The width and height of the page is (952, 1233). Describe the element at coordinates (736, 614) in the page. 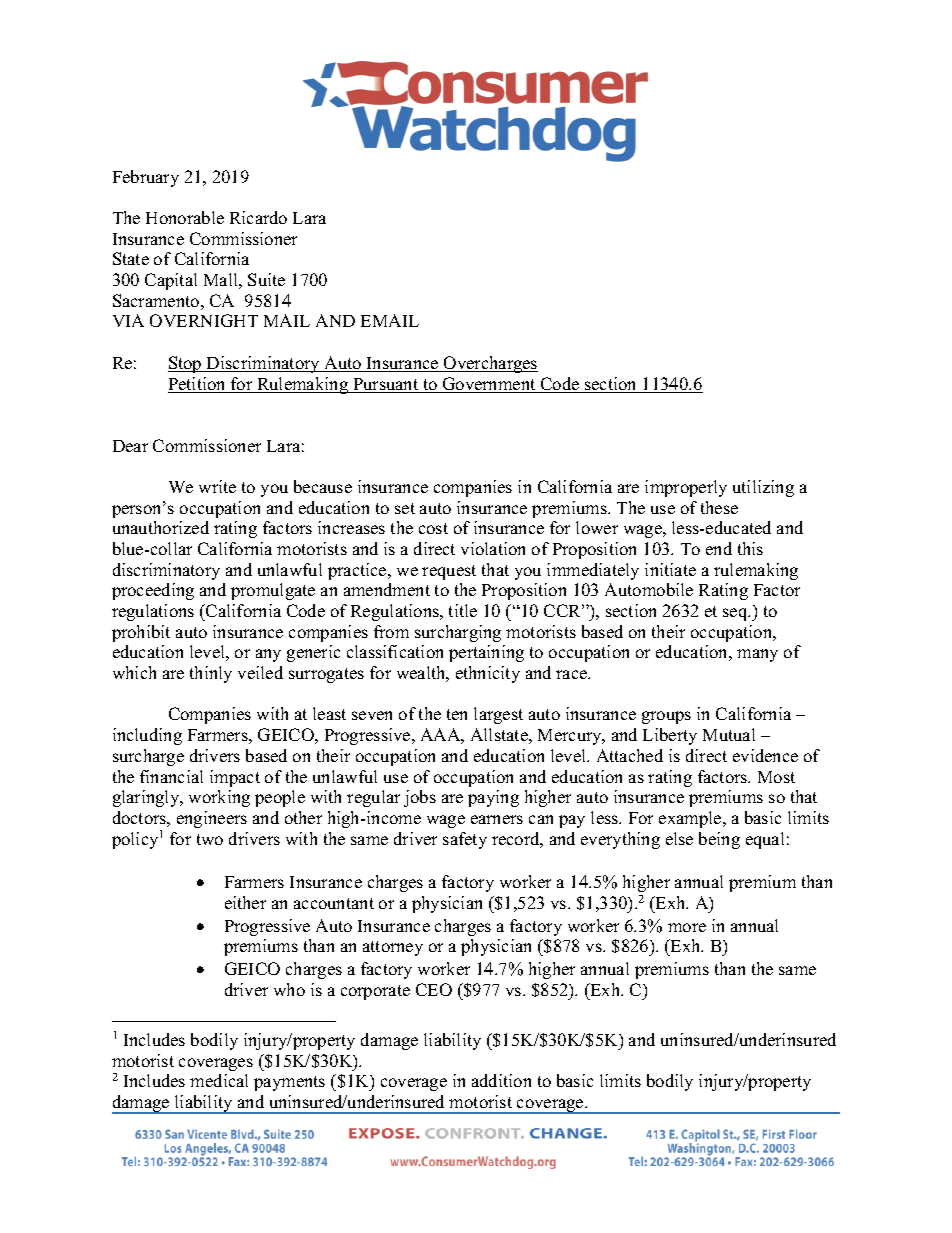

I see `seq` at that location.
